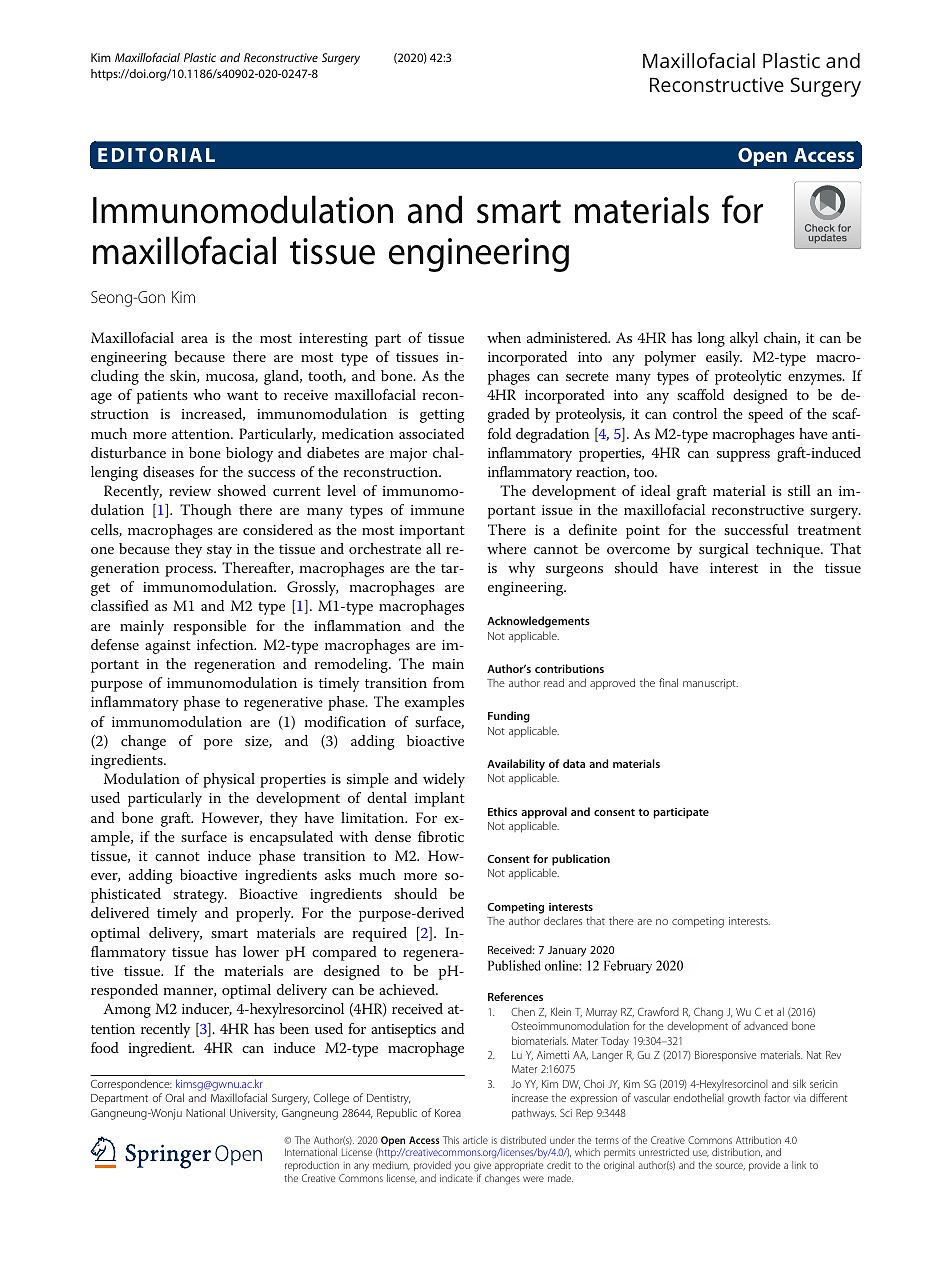 The width and height of the page is (952, 1265). I want to click on when, so click(504, 337).
